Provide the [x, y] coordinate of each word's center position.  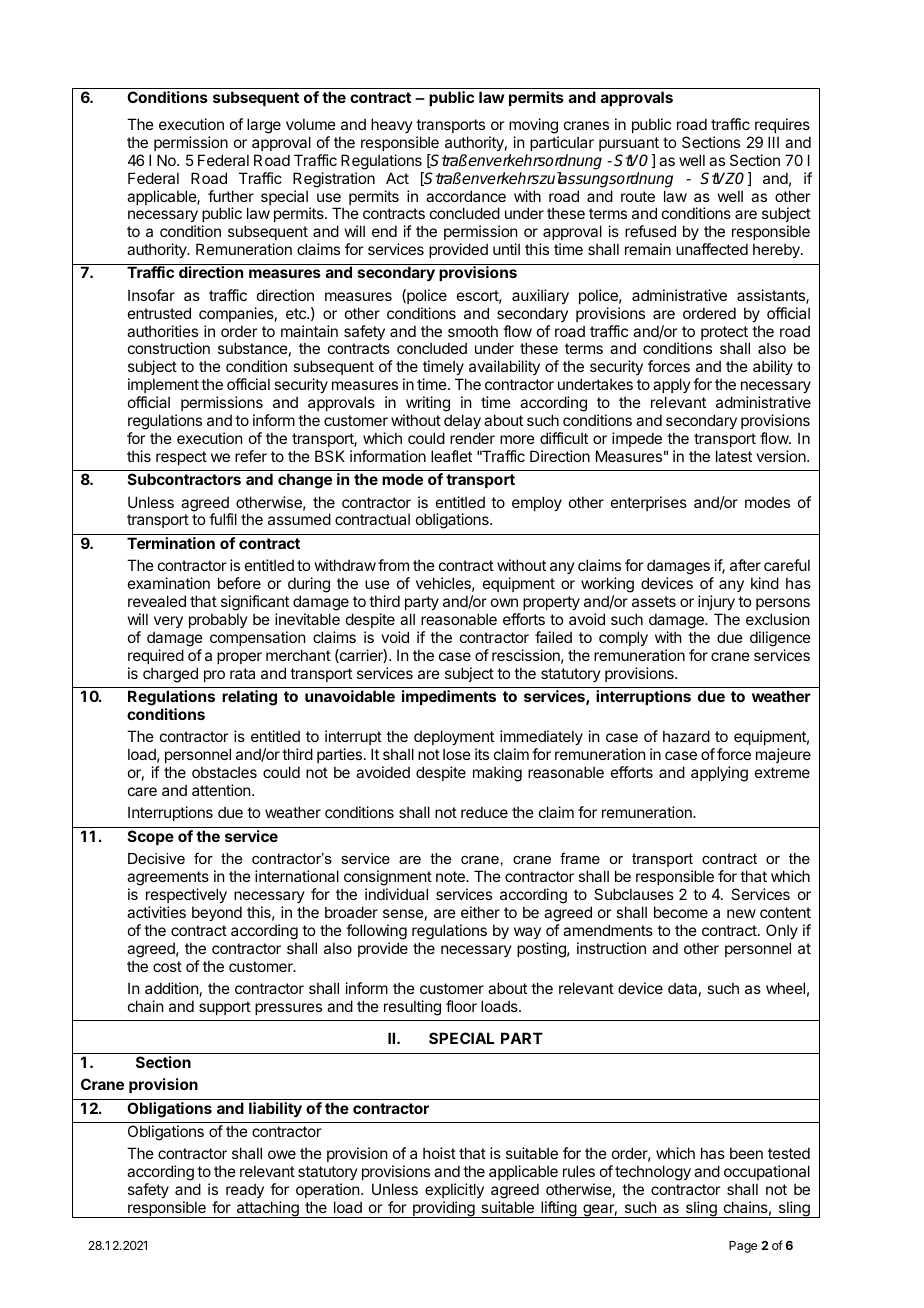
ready [245, 1190]
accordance [466, 196]
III [773, 142]
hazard [686, 736]
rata [242, 673]
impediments [449, 697]
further [231, 196]
